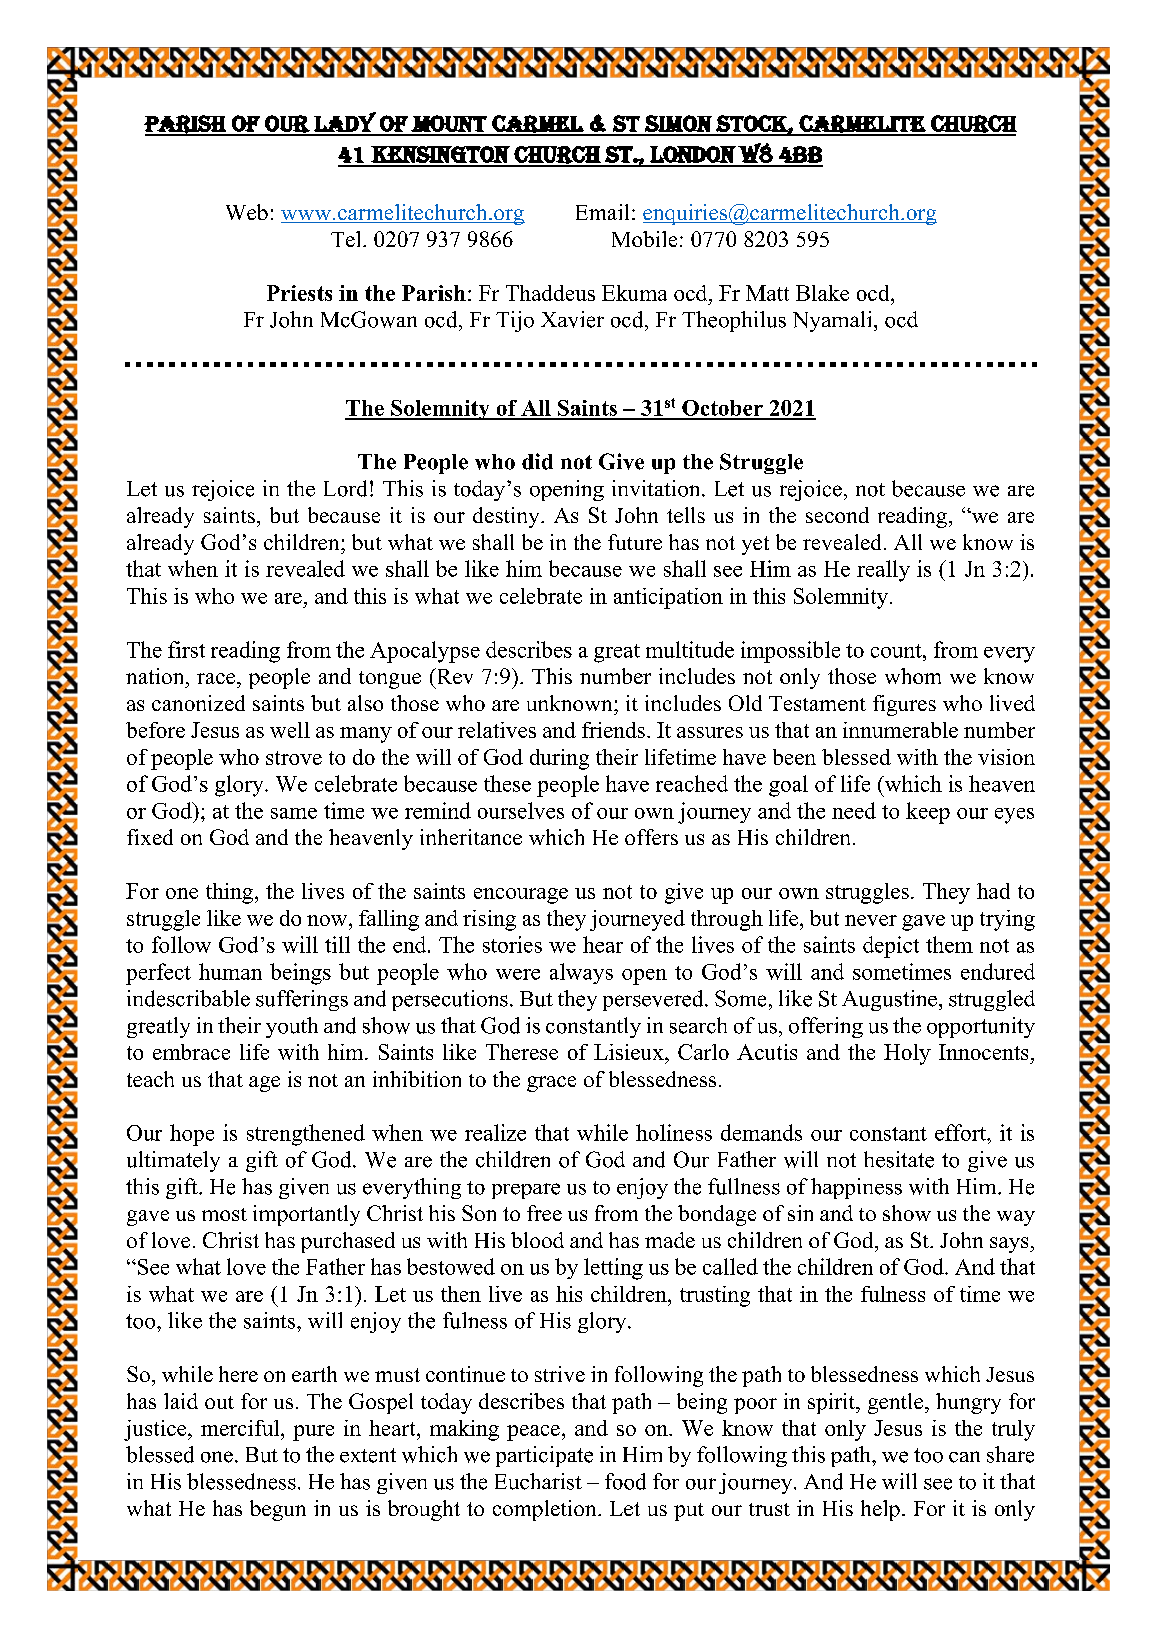 This page has width=1157, height=1638. Describe the element at coordinates (247, 212) in the page. I see `Web` at that location.
